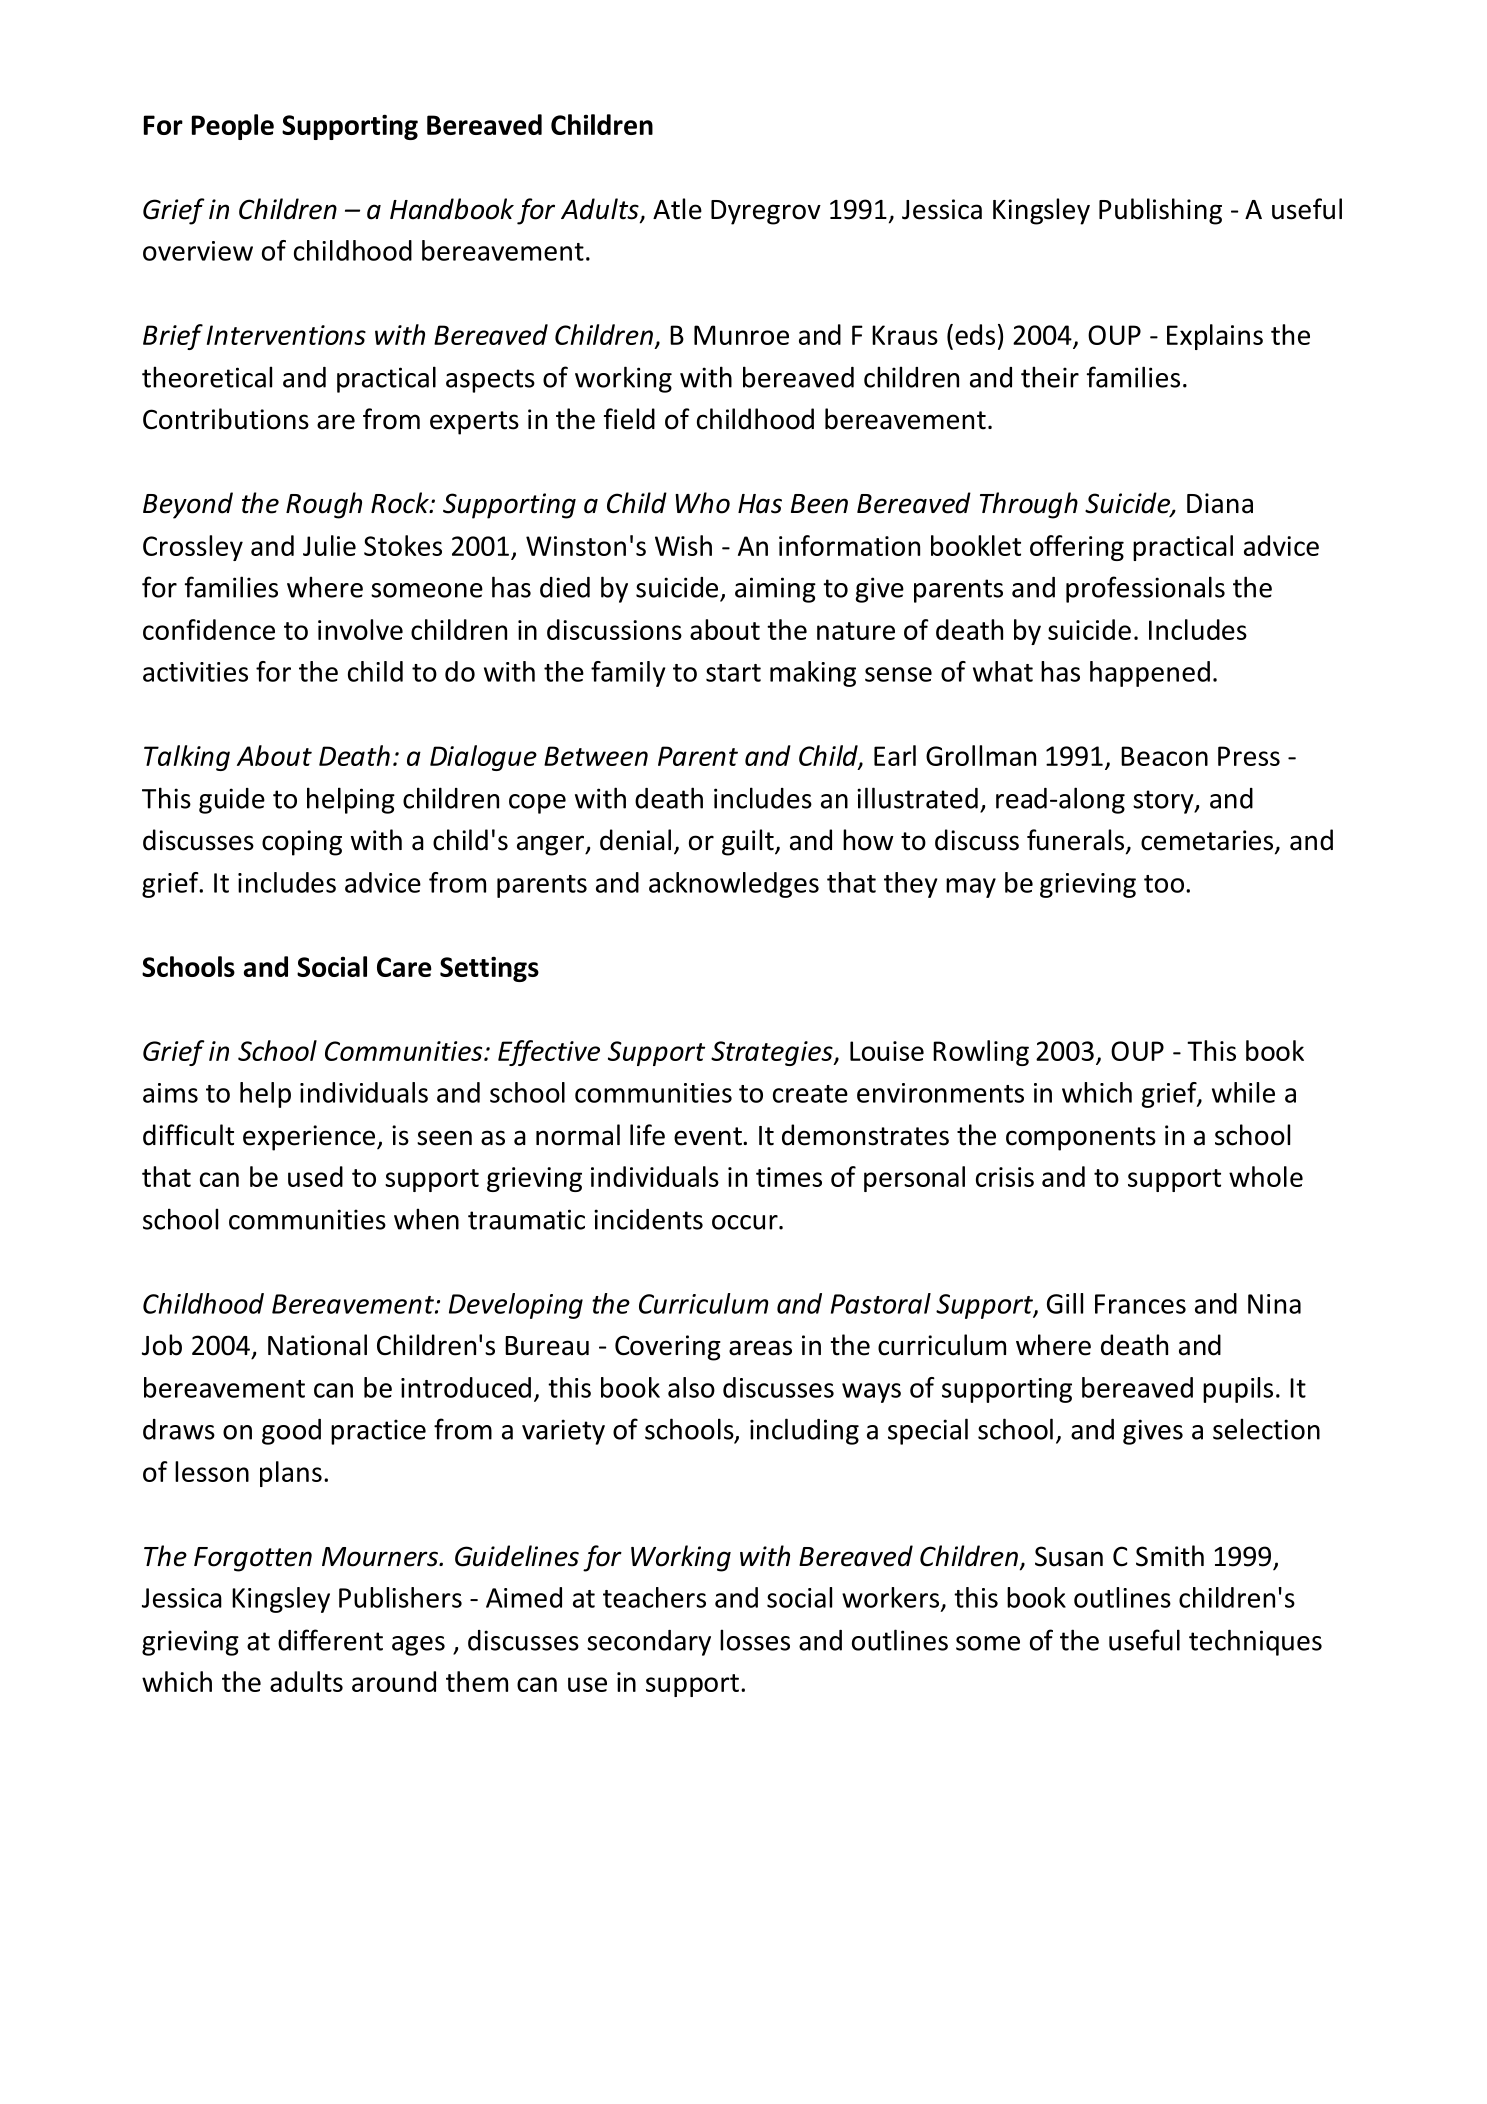  Describe the element at coordinates (1077, 548) in the screenshot. I see `offering` at that location.
